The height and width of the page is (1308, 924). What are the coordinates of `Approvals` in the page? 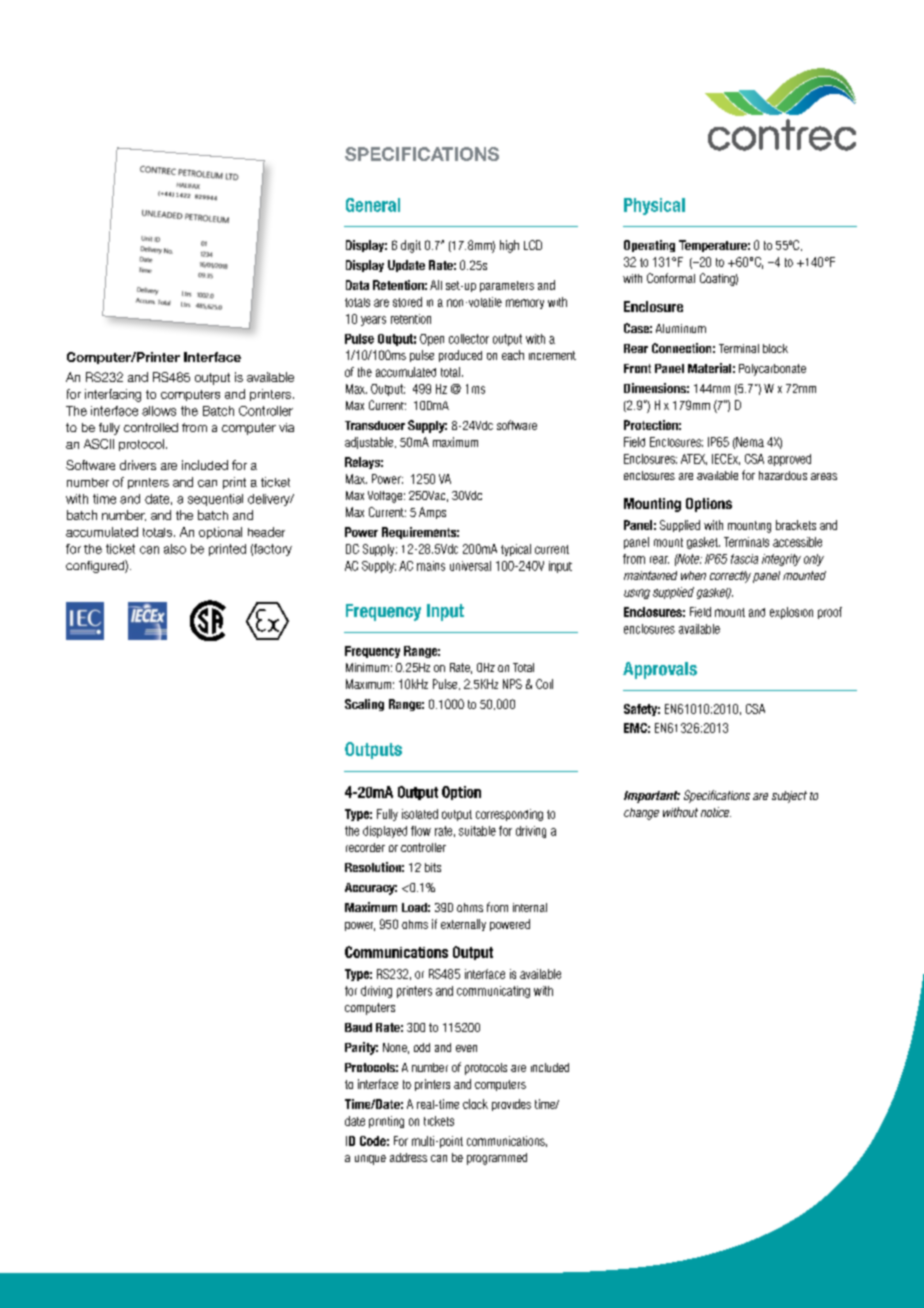 It's located at (660, 670).
